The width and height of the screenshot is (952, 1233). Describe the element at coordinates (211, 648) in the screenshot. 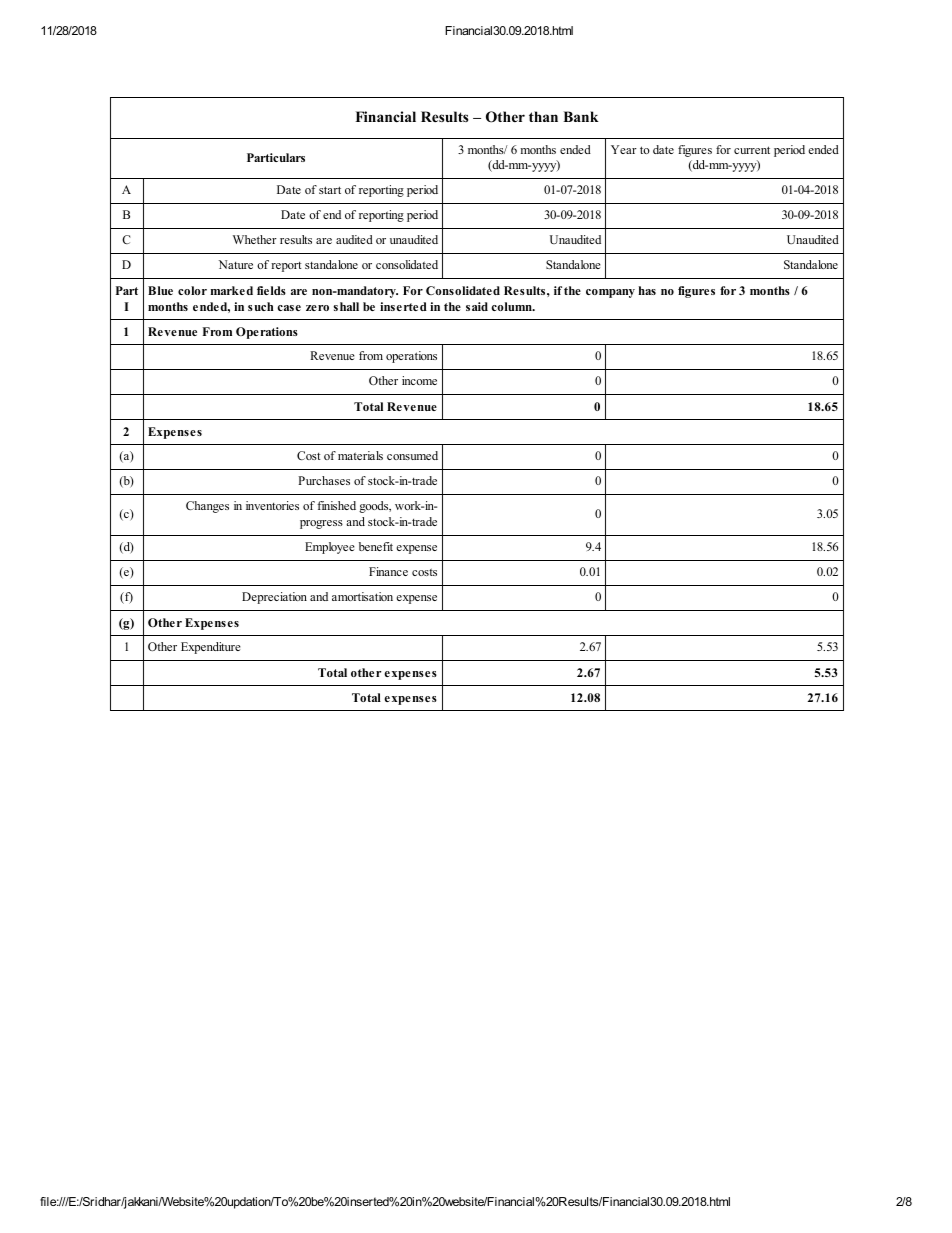

I see `Expenditure` at that location.
